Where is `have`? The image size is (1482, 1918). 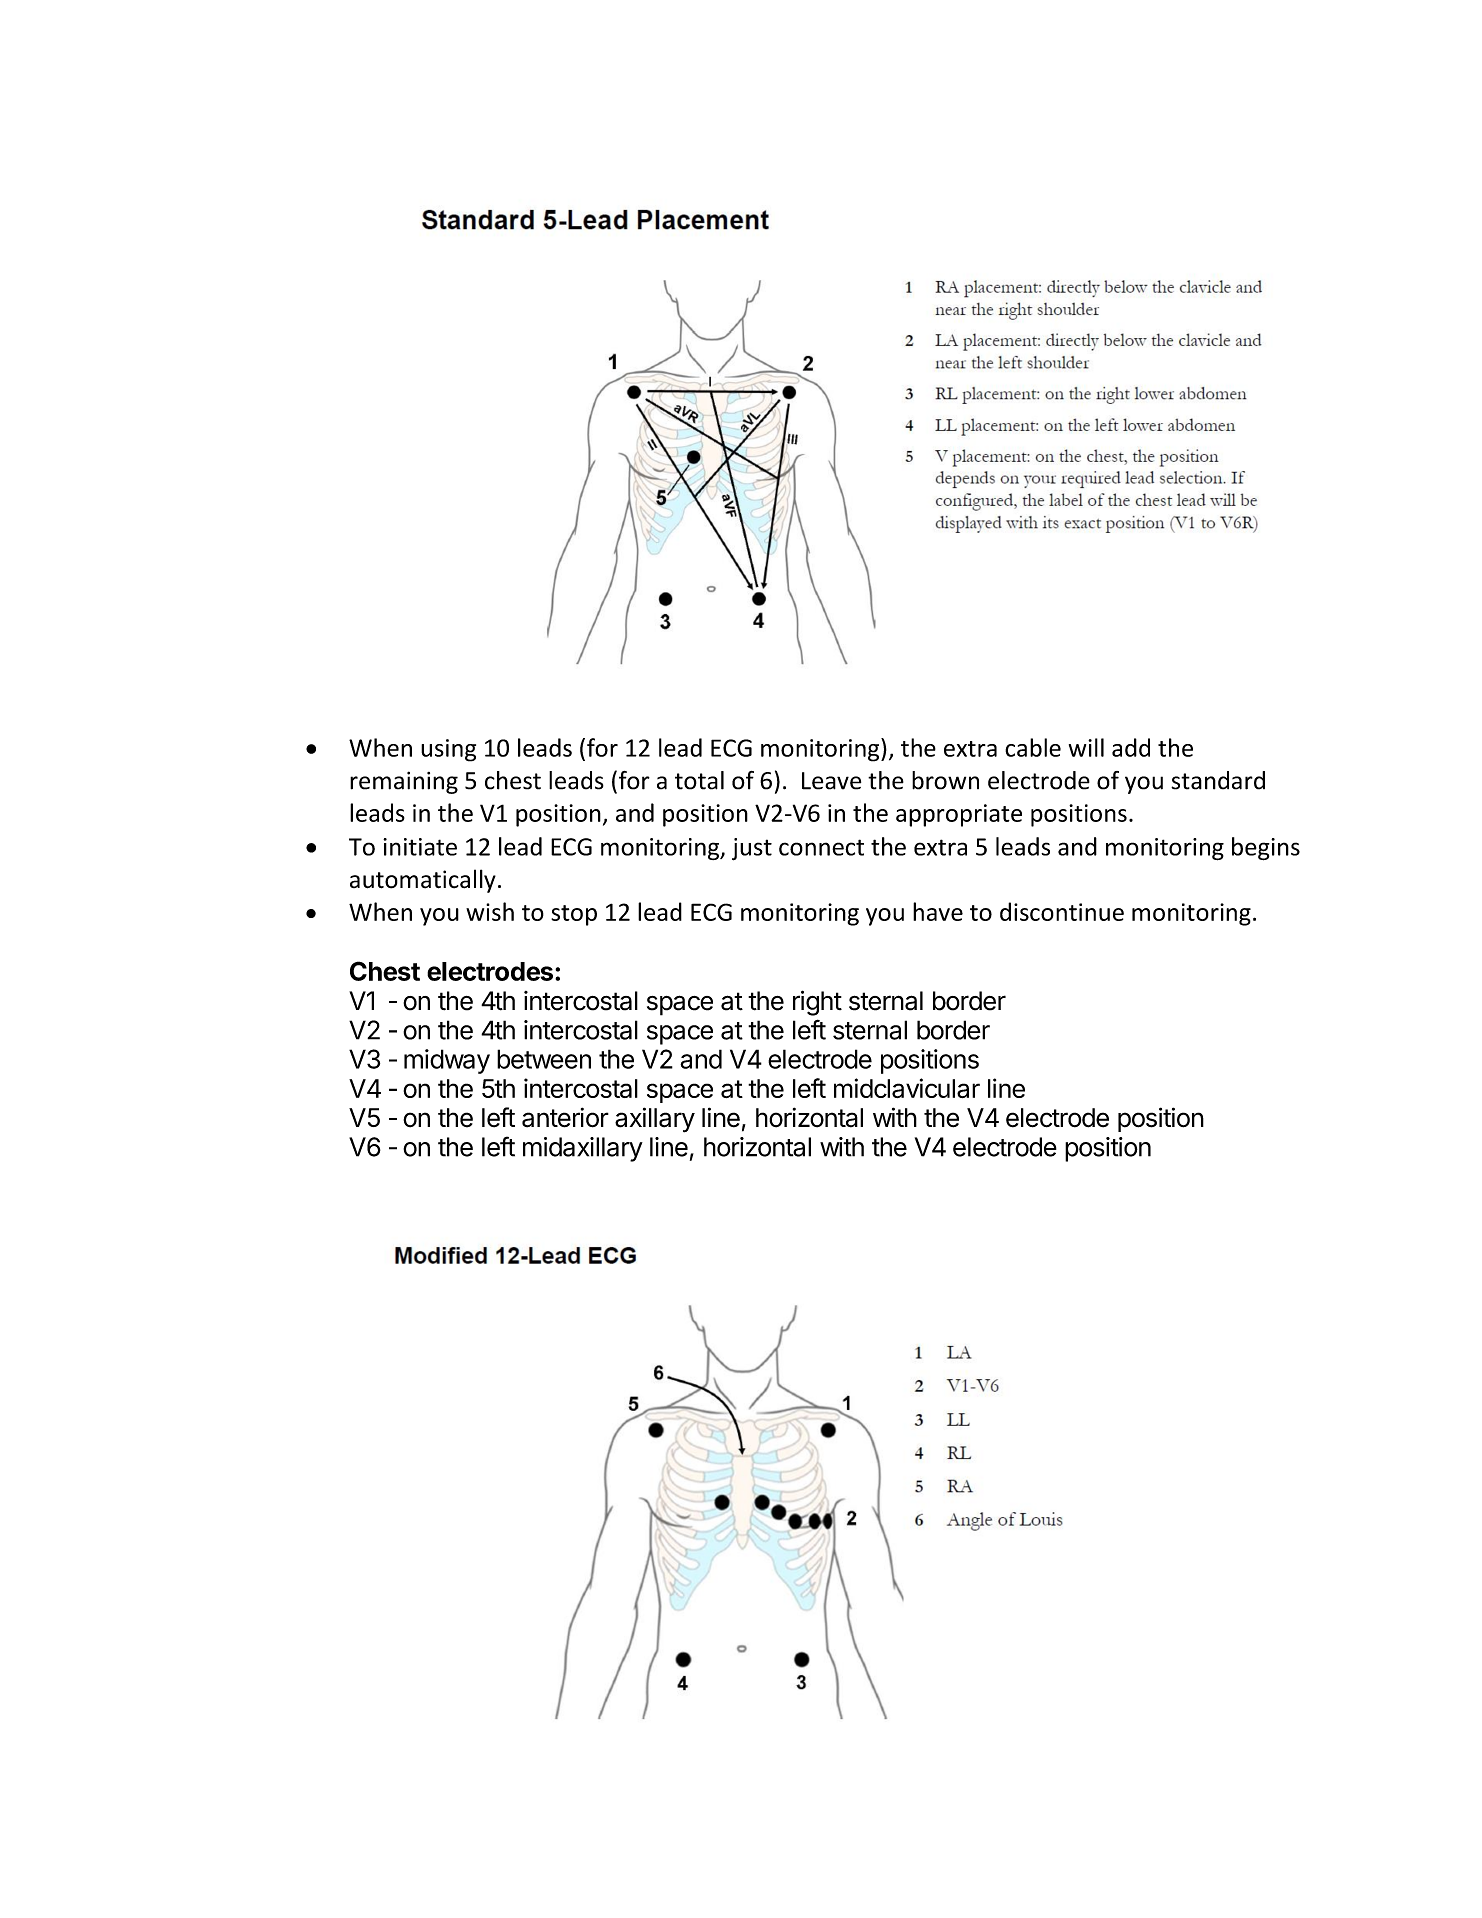 have is located at coordinates (938, 911).
